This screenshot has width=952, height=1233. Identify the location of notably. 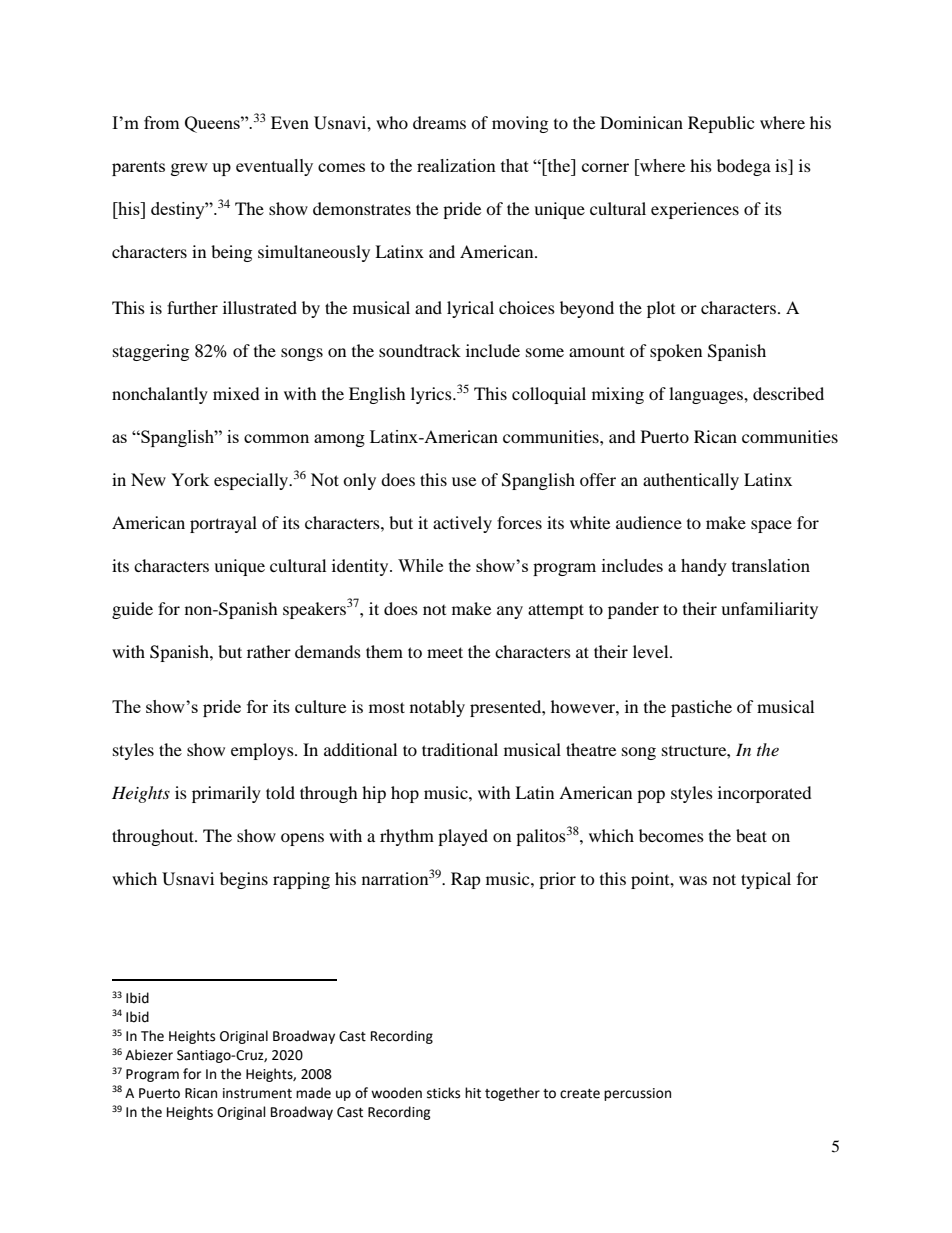
(437, 708).
